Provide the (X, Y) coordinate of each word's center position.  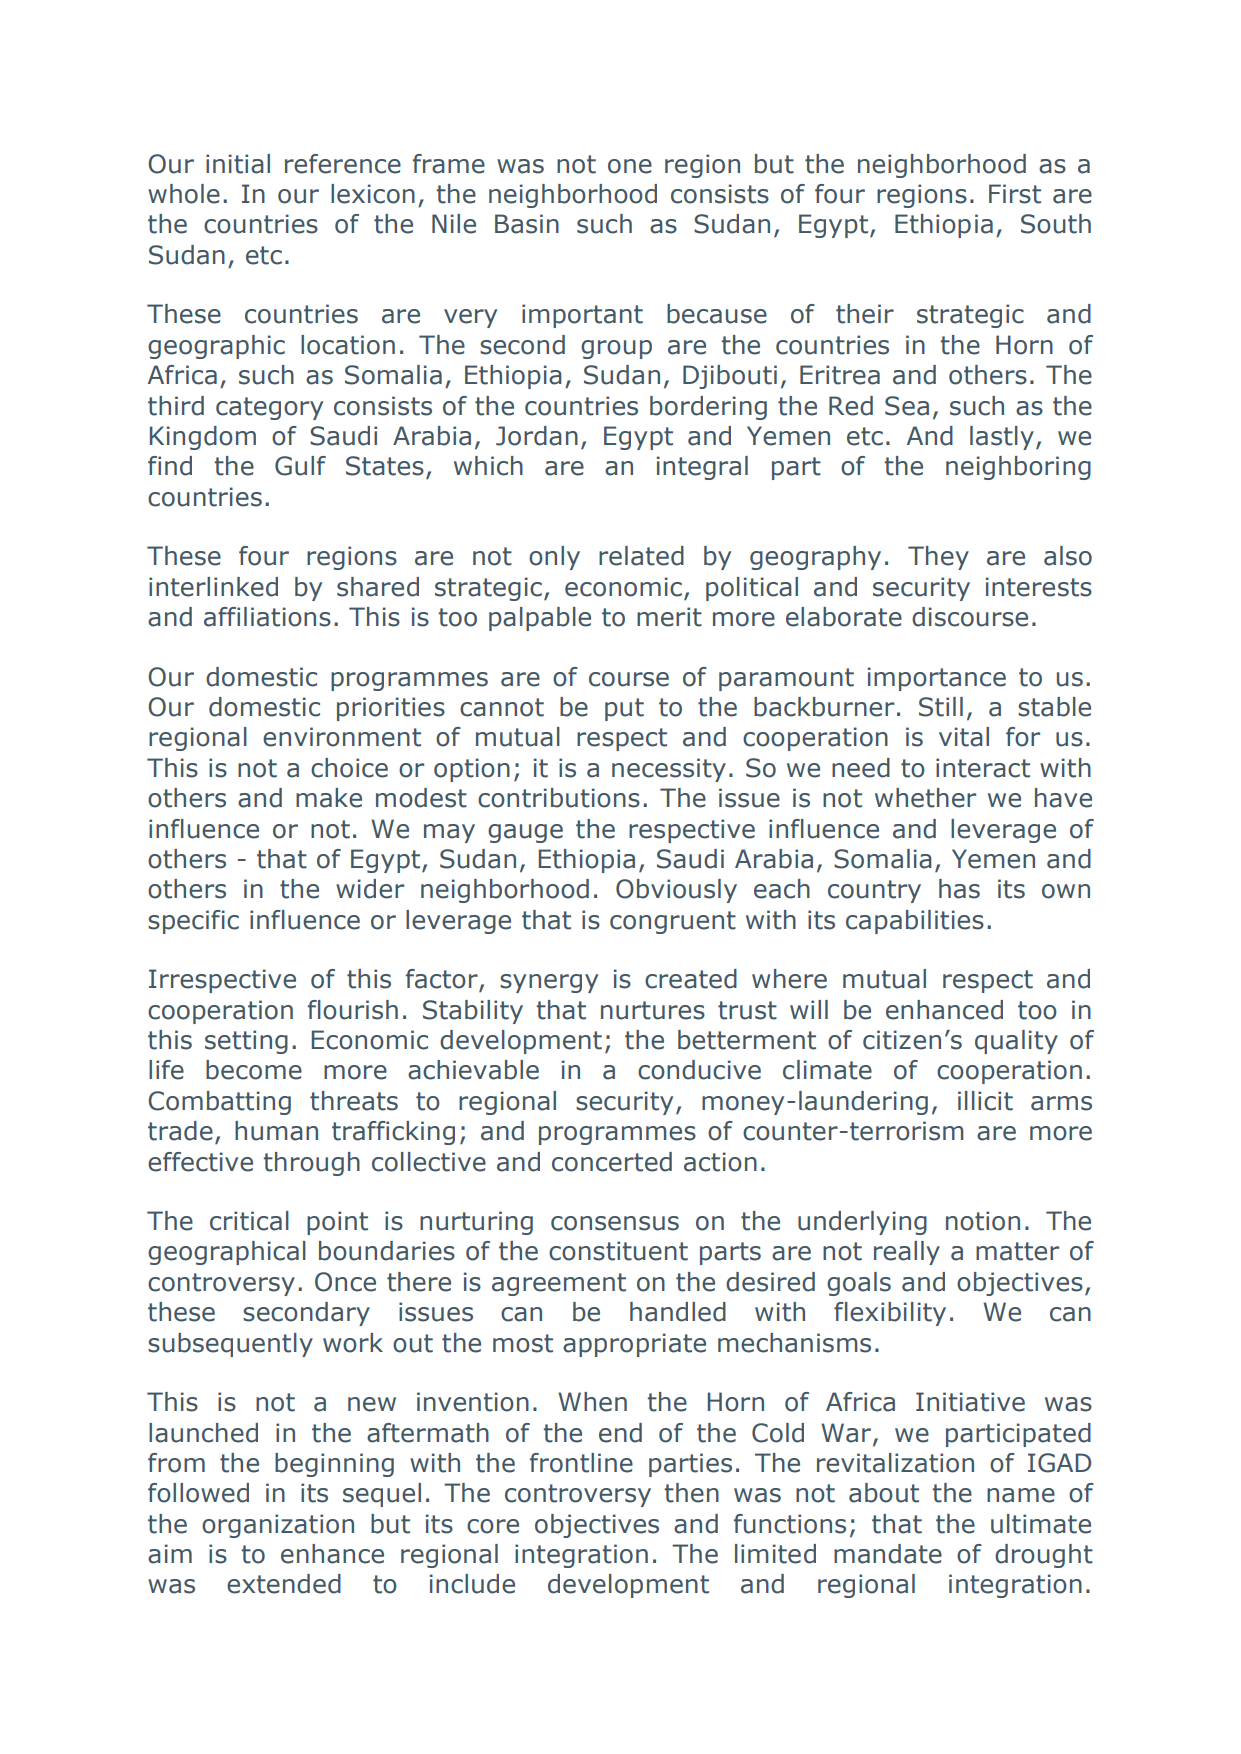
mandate (888, 1554)
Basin (527, 224)
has (959, 889)
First (1015, 194)
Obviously (676, 891)
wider (370, 889)
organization (278, 1526)
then (691, 1493)
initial (238, 164)
